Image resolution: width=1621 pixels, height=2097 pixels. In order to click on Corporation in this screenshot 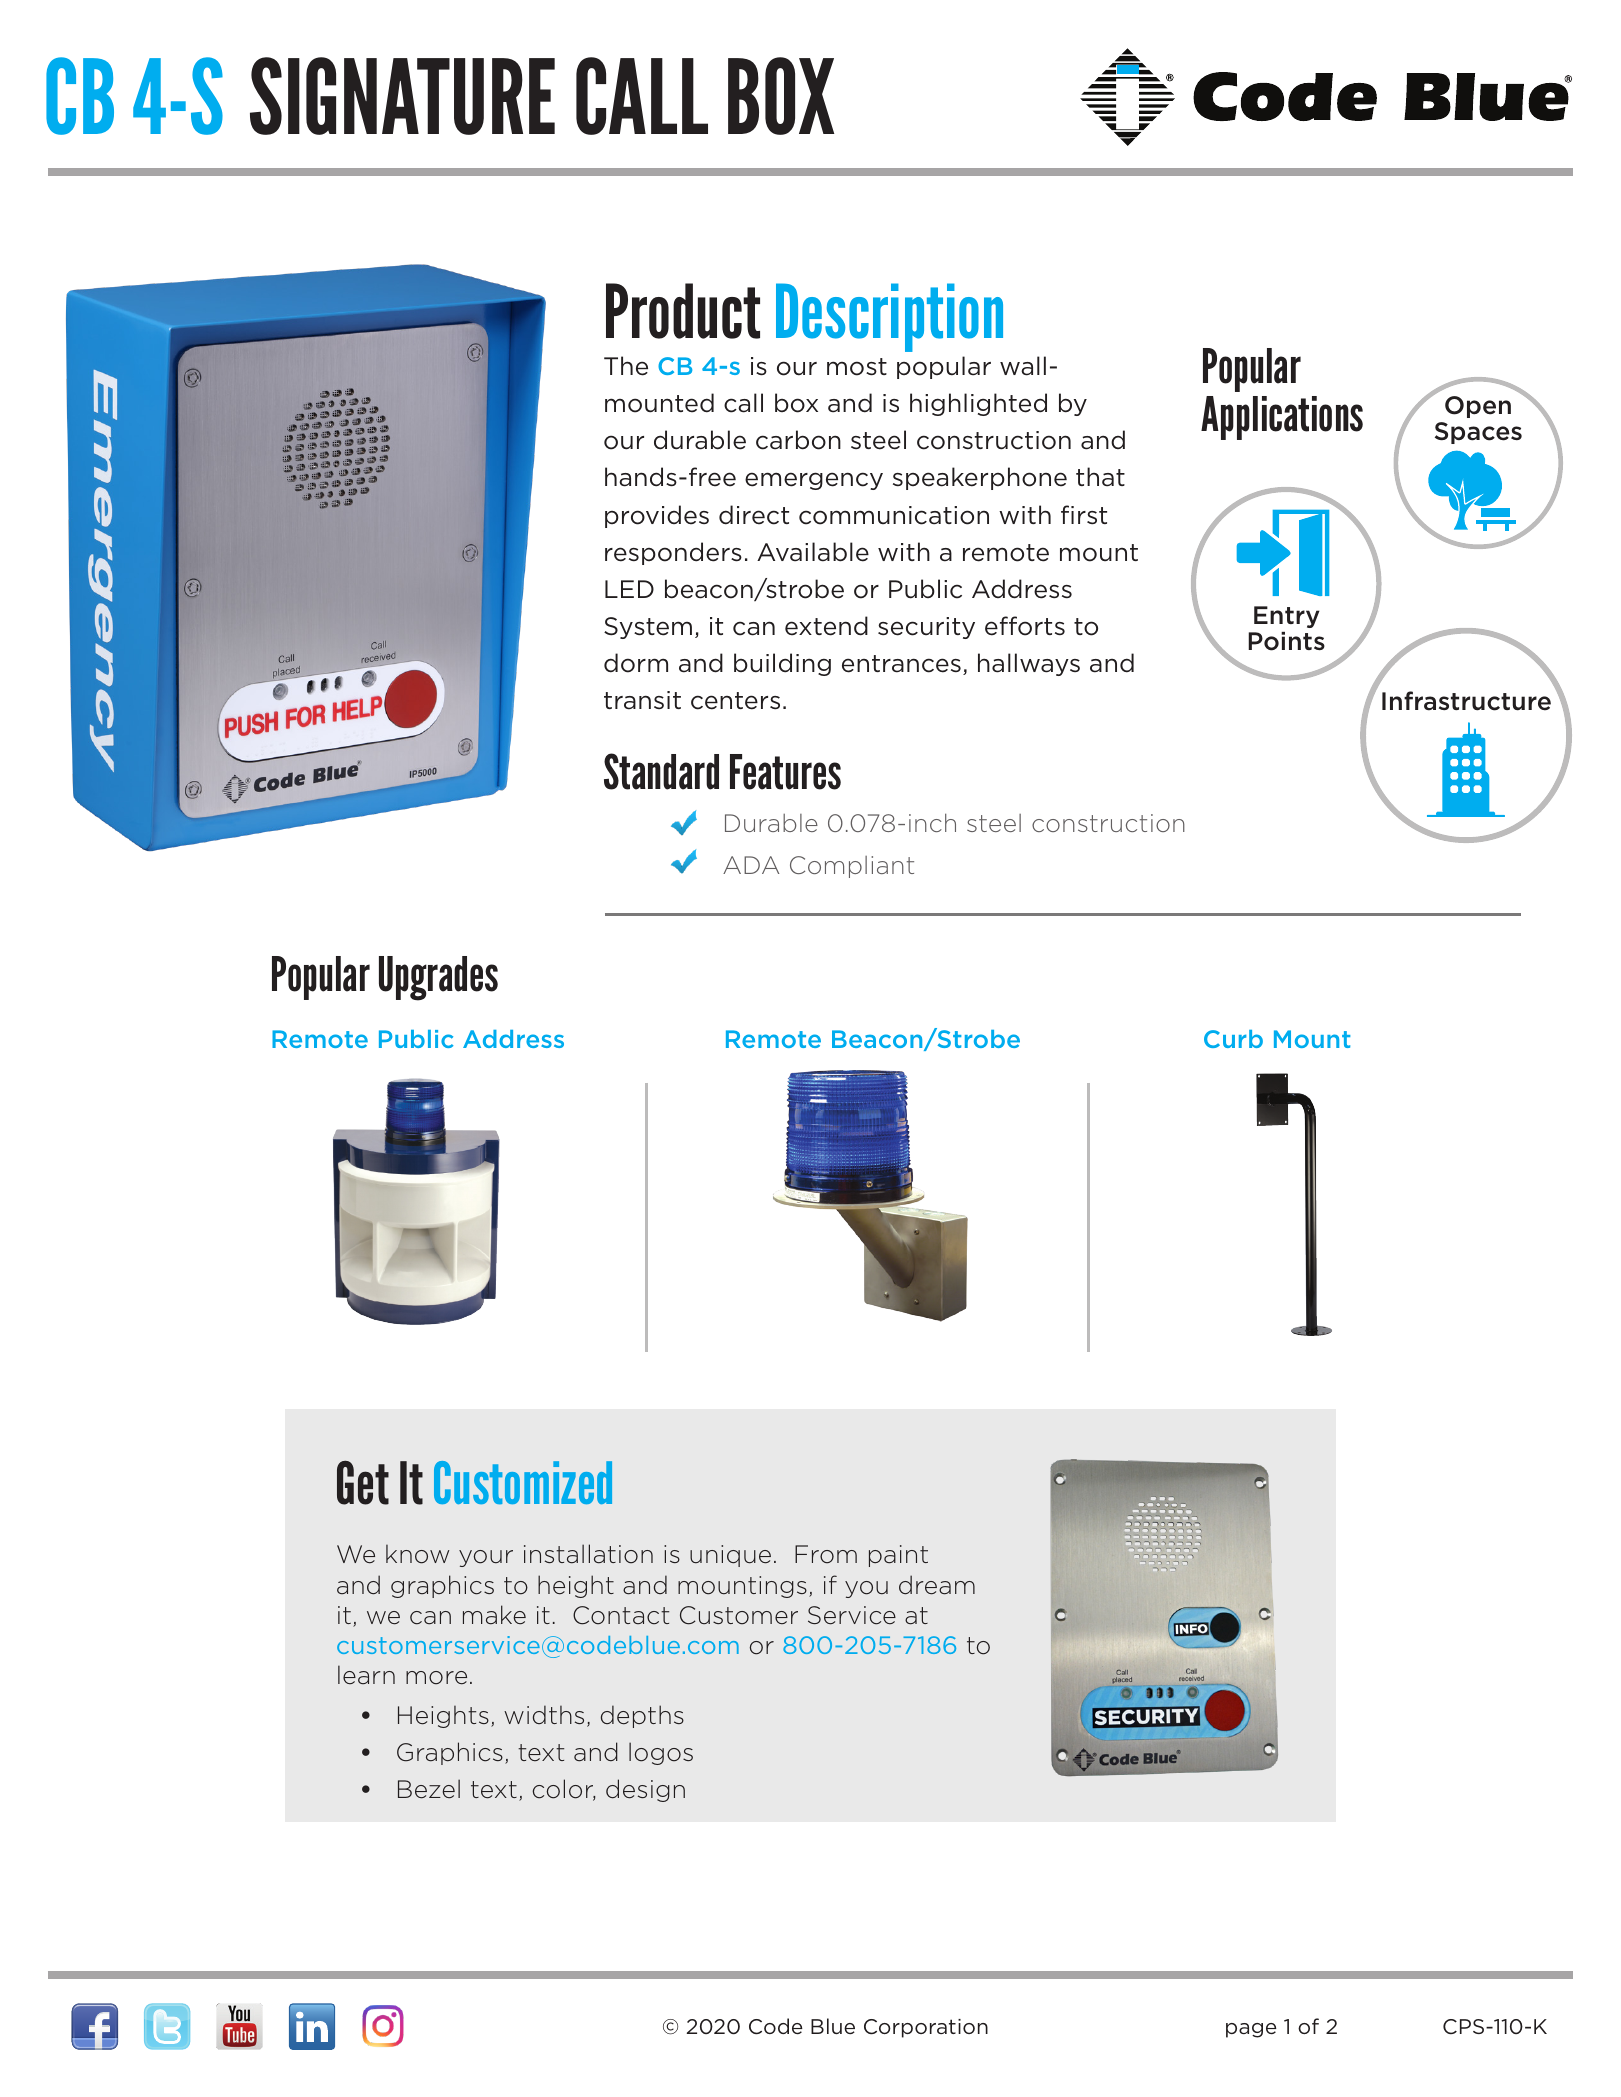, I will do `click(926, 2028)`.
